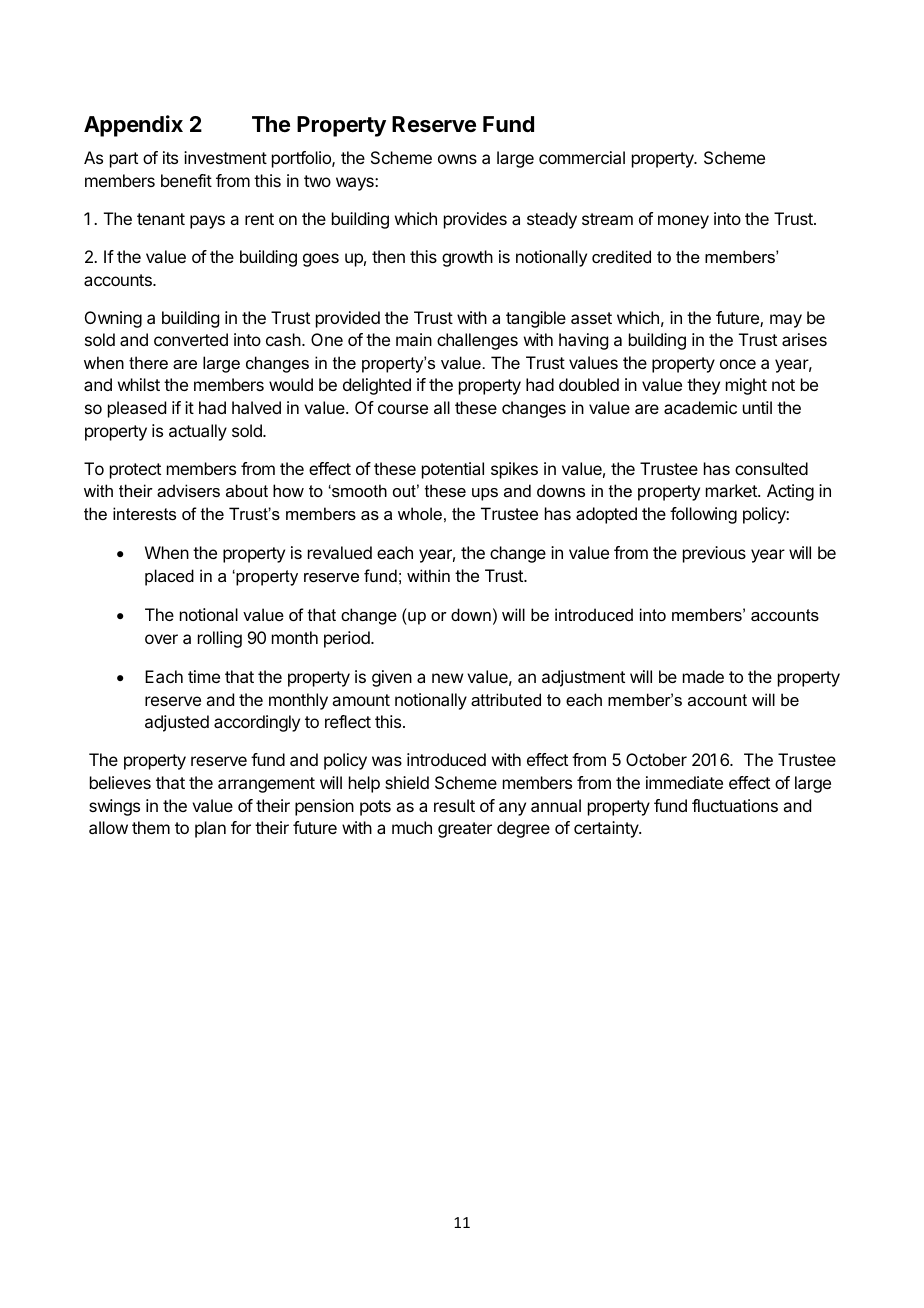 This image has height=1308, width=924. Describe the element at coordinates (582, 157) in the image. I see `commercial` at that location.
